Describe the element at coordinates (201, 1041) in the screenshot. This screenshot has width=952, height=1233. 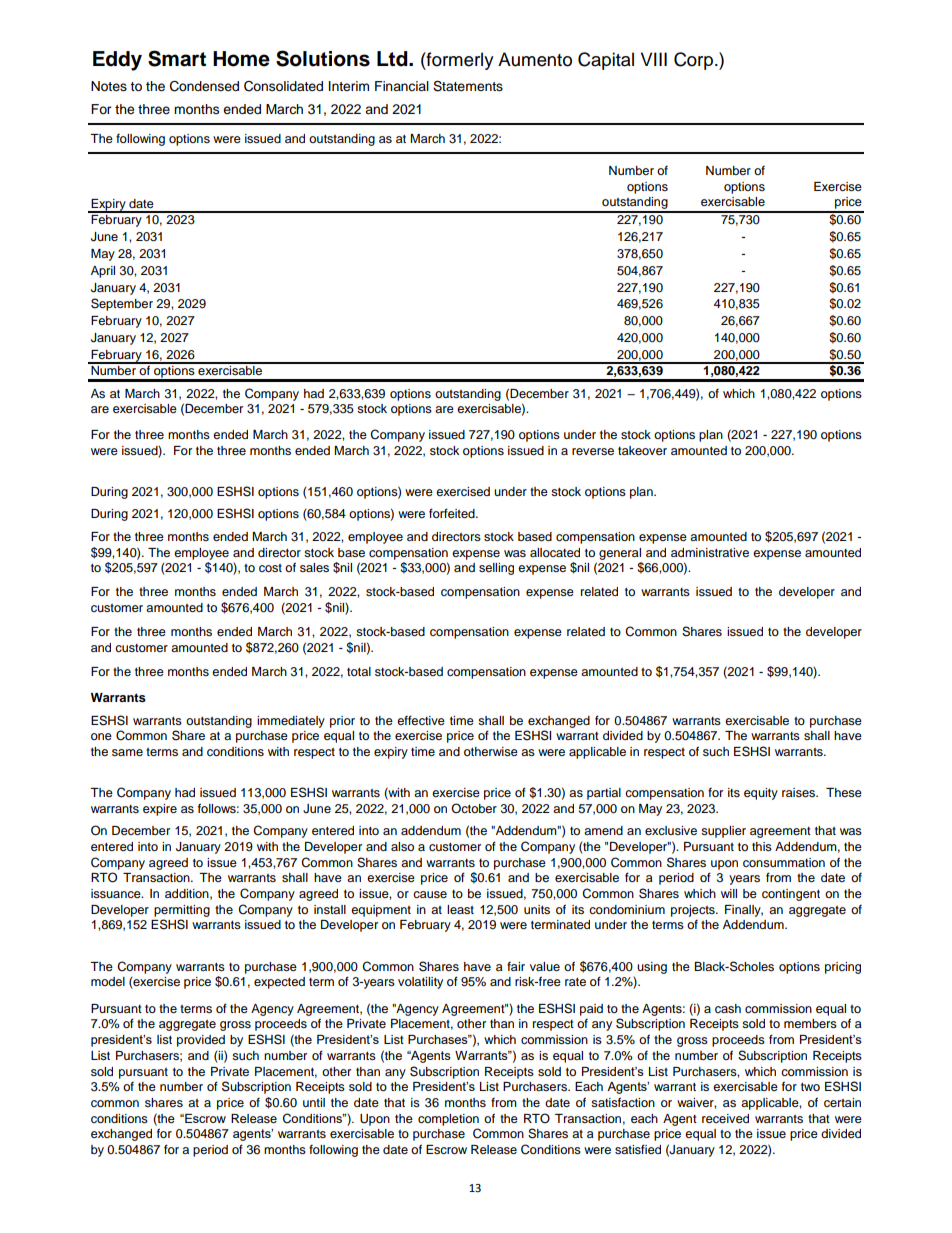
I see `provided` at that location.
